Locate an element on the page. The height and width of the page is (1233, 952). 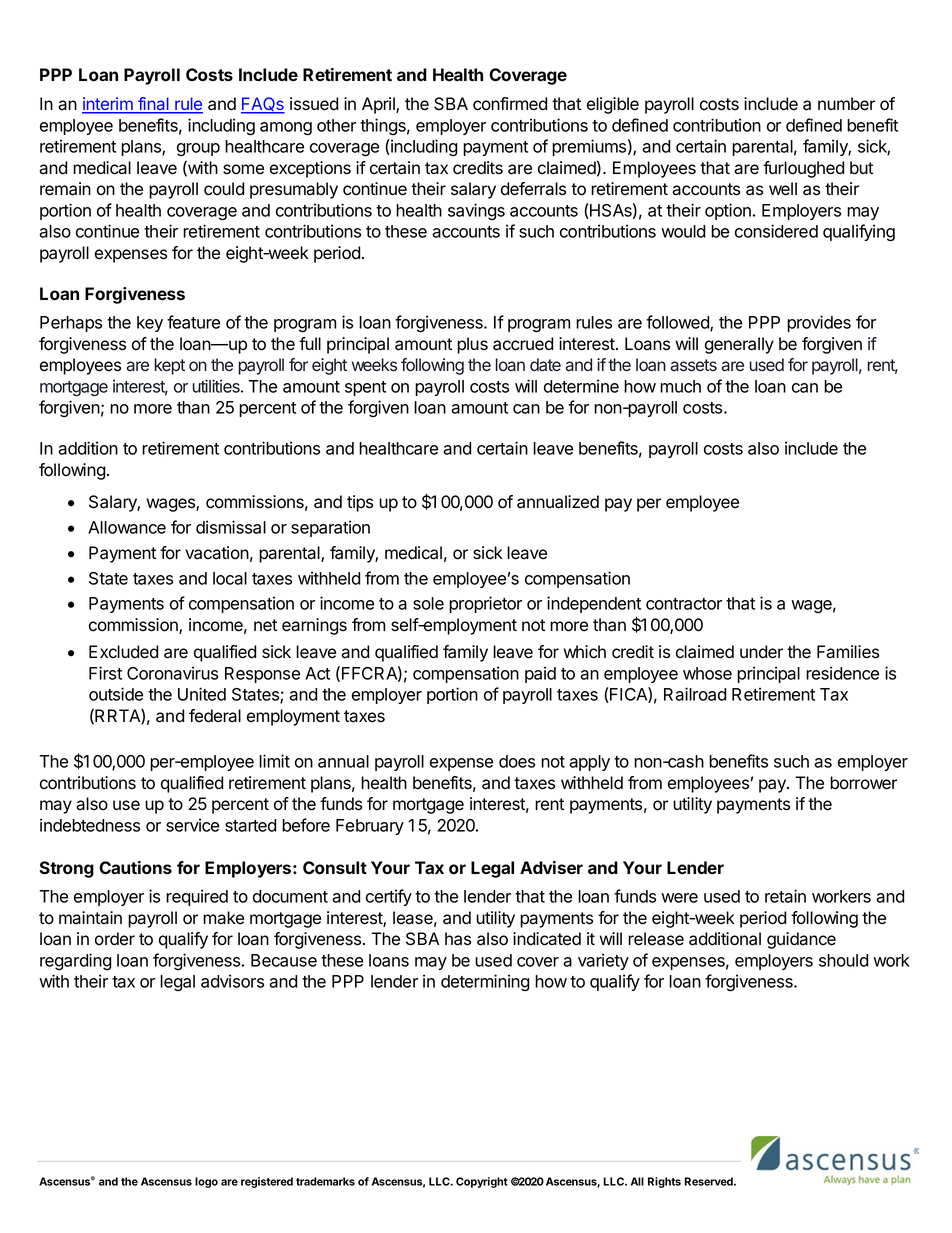
Rights is located at coordinates (664, 1182).
